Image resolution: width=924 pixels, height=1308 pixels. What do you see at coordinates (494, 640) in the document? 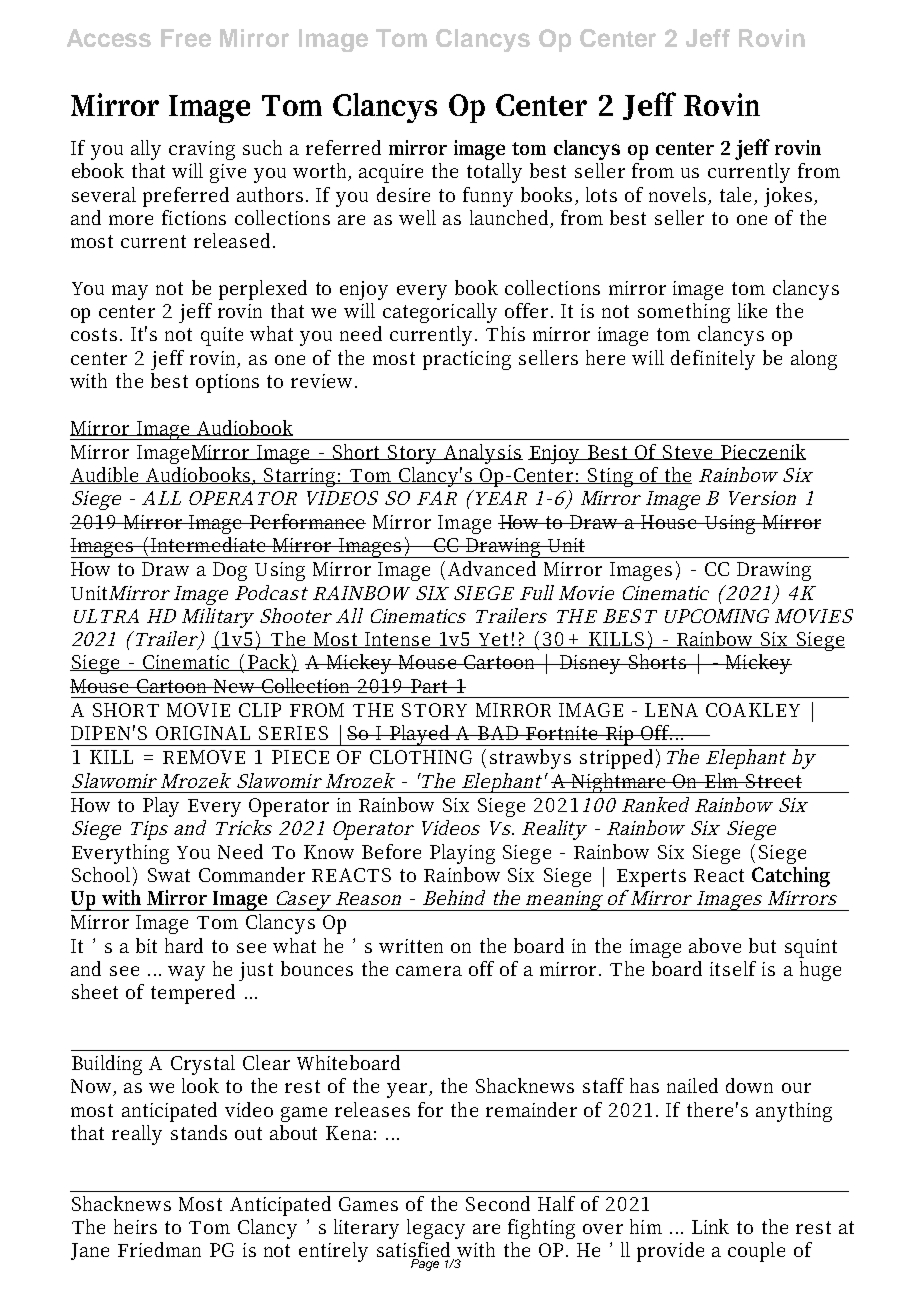
I see `Yet` at bounding box center [494, 640].
